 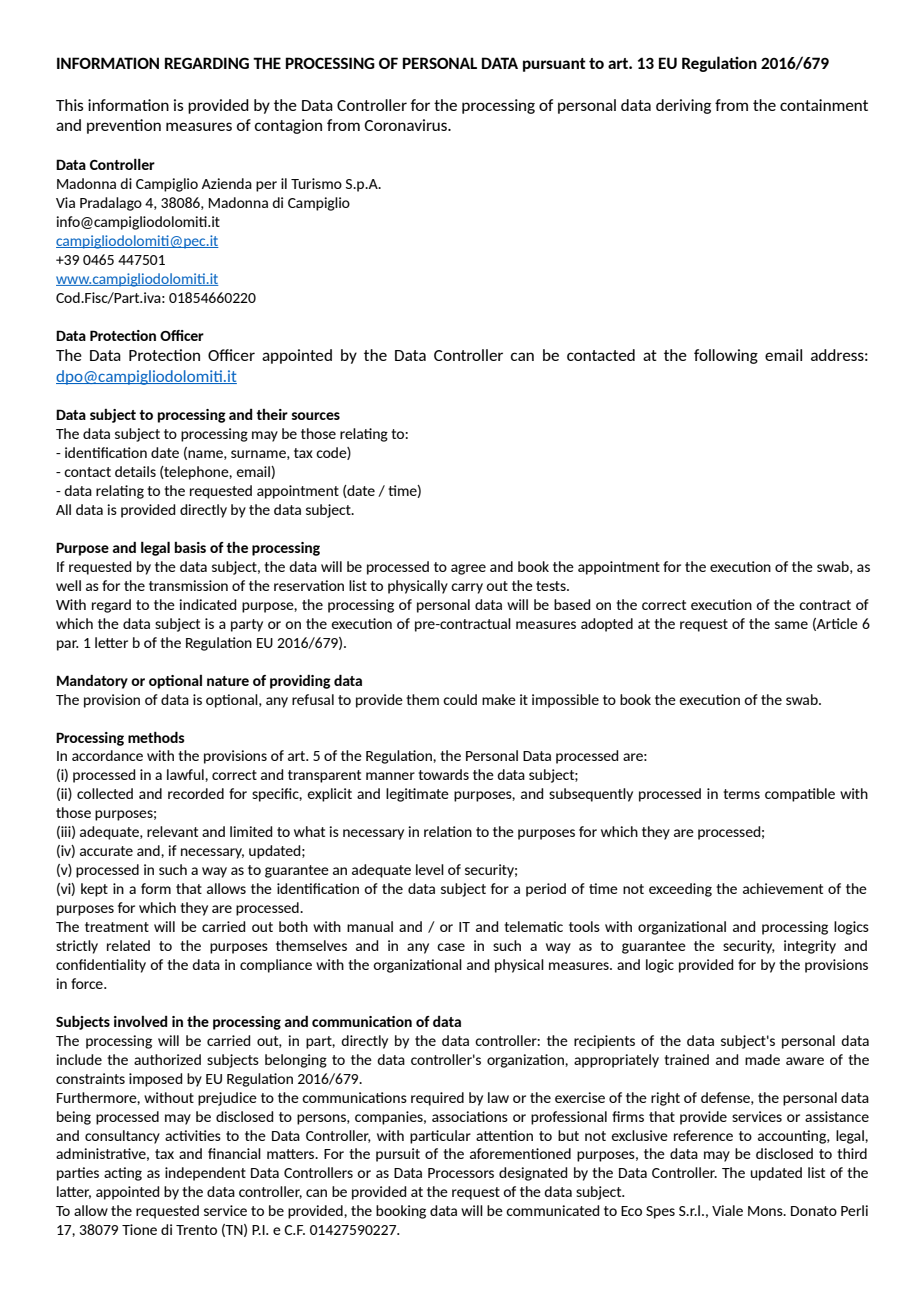 What do you see at coordinates (448, 831) in the image?
I see `relation` at bounding box center [448, 831].
